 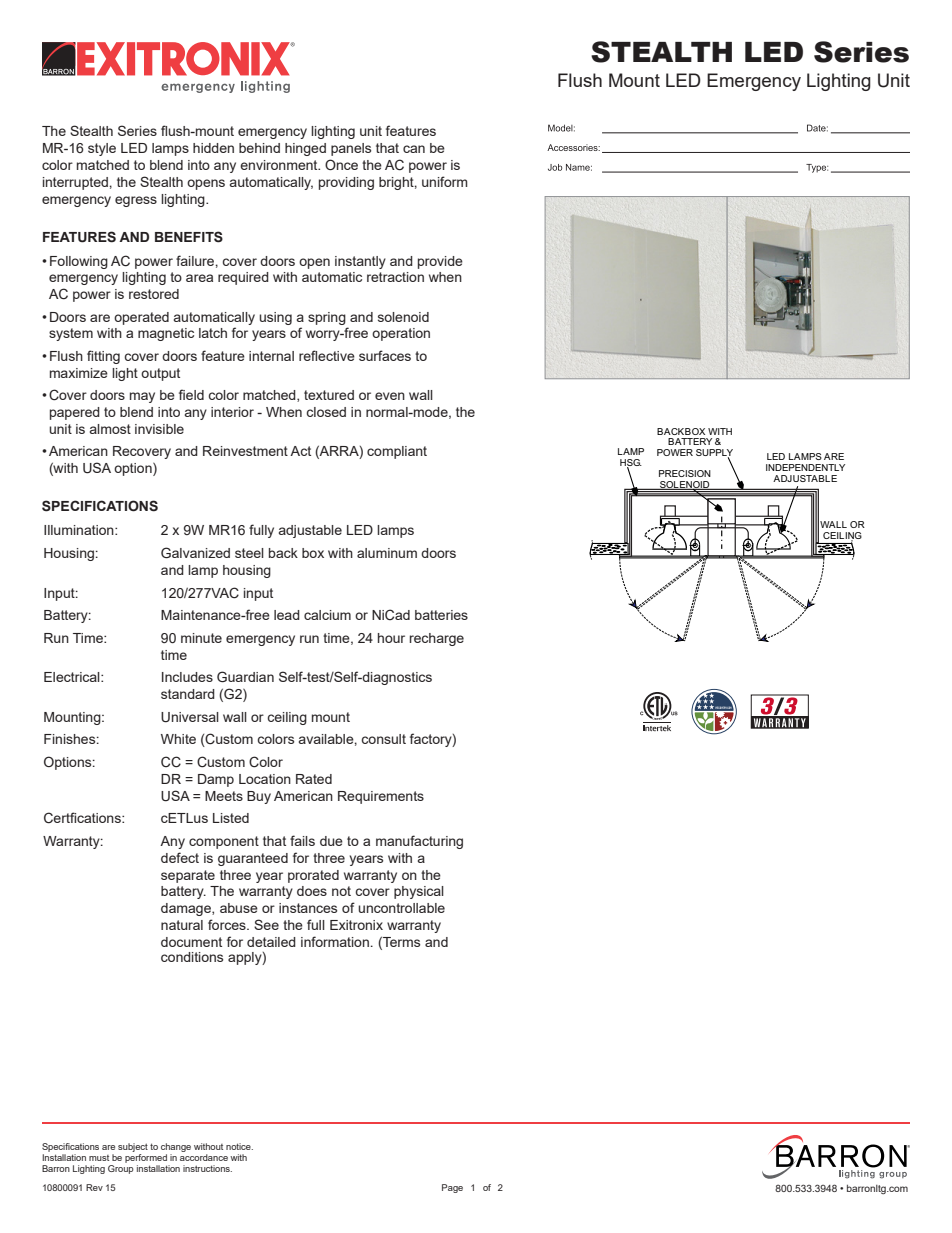 I want to click on Includes, so click(x=187, y=677).
